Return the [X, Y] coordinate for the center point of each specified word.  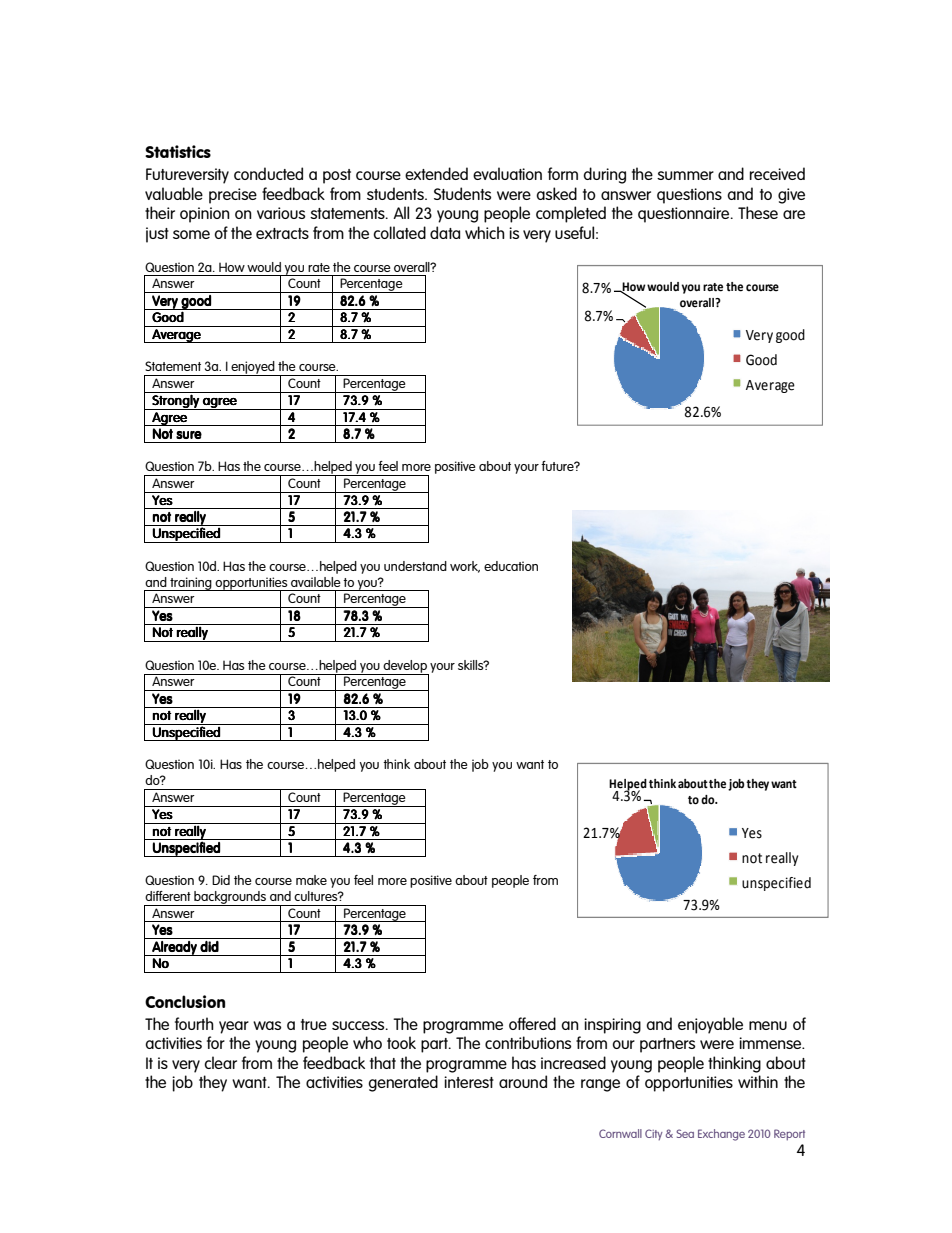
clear [220, 1062]
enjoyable [710, 1025]
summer [685, 175]
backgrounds [230, 898]
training [191, 584]
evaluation [507, 173]
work [465, 567]
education [511, 566]
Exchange [721, 1135]
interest [469, 1082]
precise [233, 196]
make [311, 880]
